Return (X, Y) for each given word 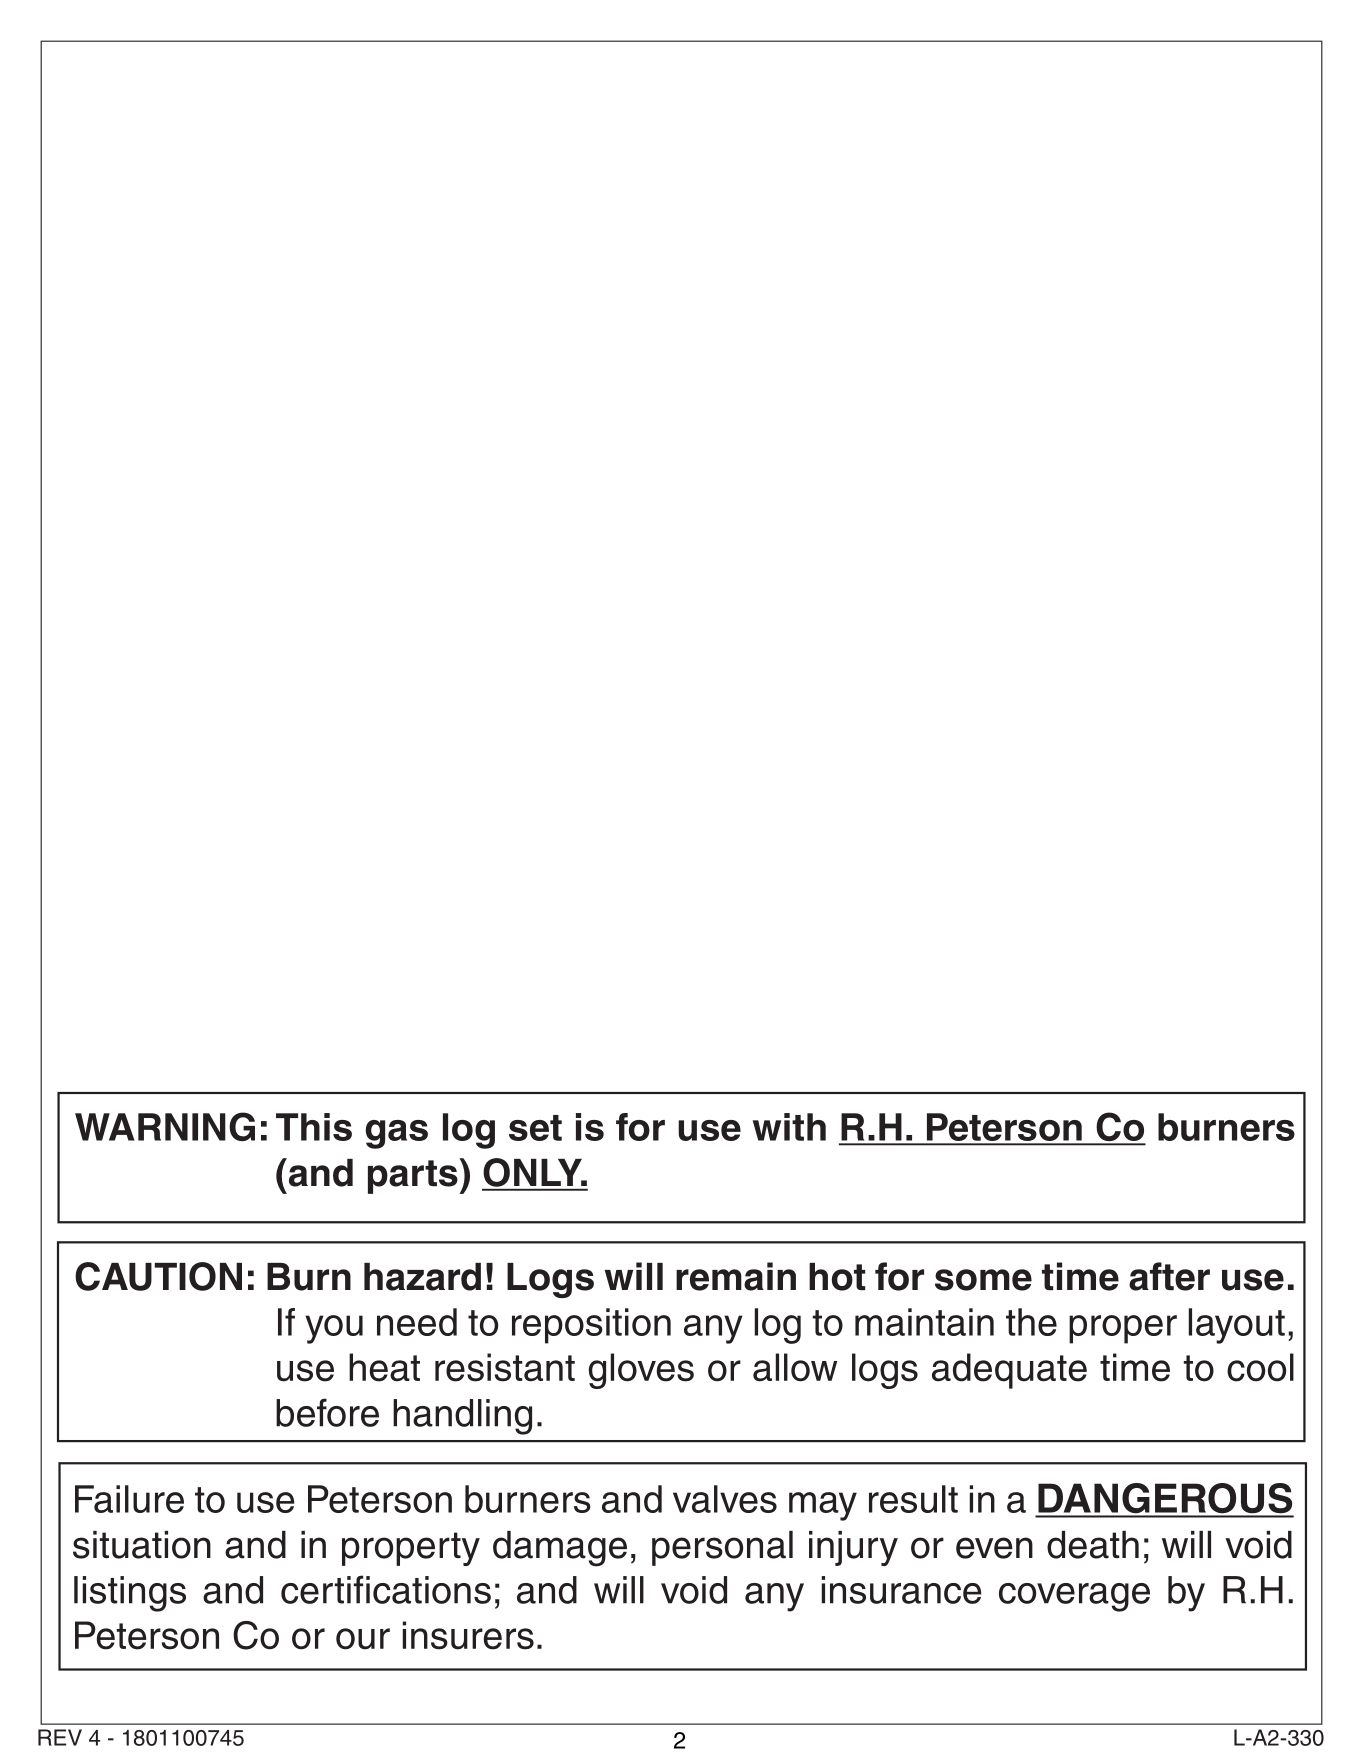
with (789, 1127)
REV (60, 1737)
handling (462, 1417)
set (535, 1128)
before (327, 1412)
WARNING (165, 1126)
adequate (1009, 1371)
